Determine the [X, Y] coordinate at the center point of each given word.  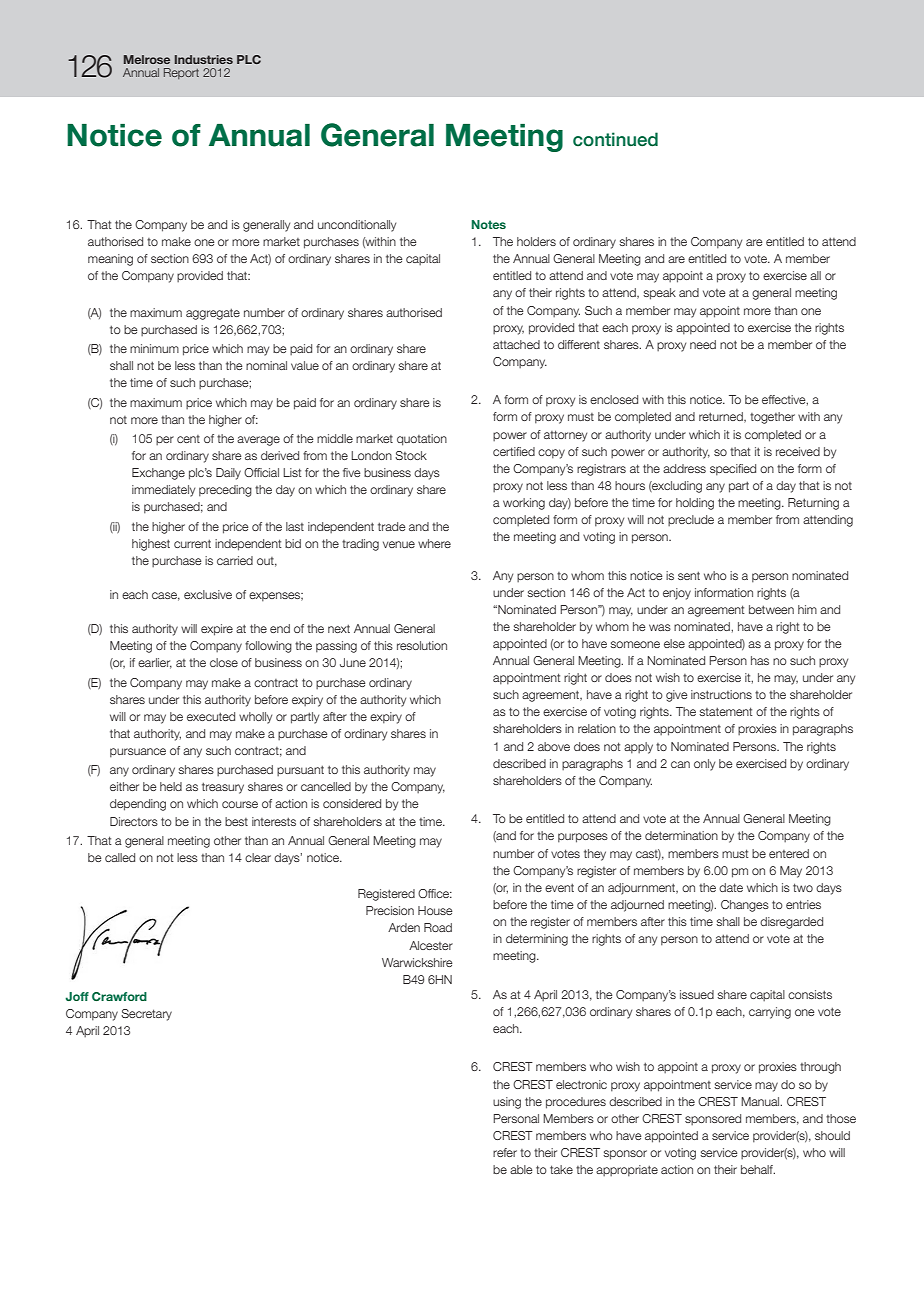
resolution [422, 645]
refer [505, 1152]
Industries [204, 59]
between [771, 609]
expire [217, 630]
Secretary [146, 1015]
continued [615, 139]
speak [659, 294]
